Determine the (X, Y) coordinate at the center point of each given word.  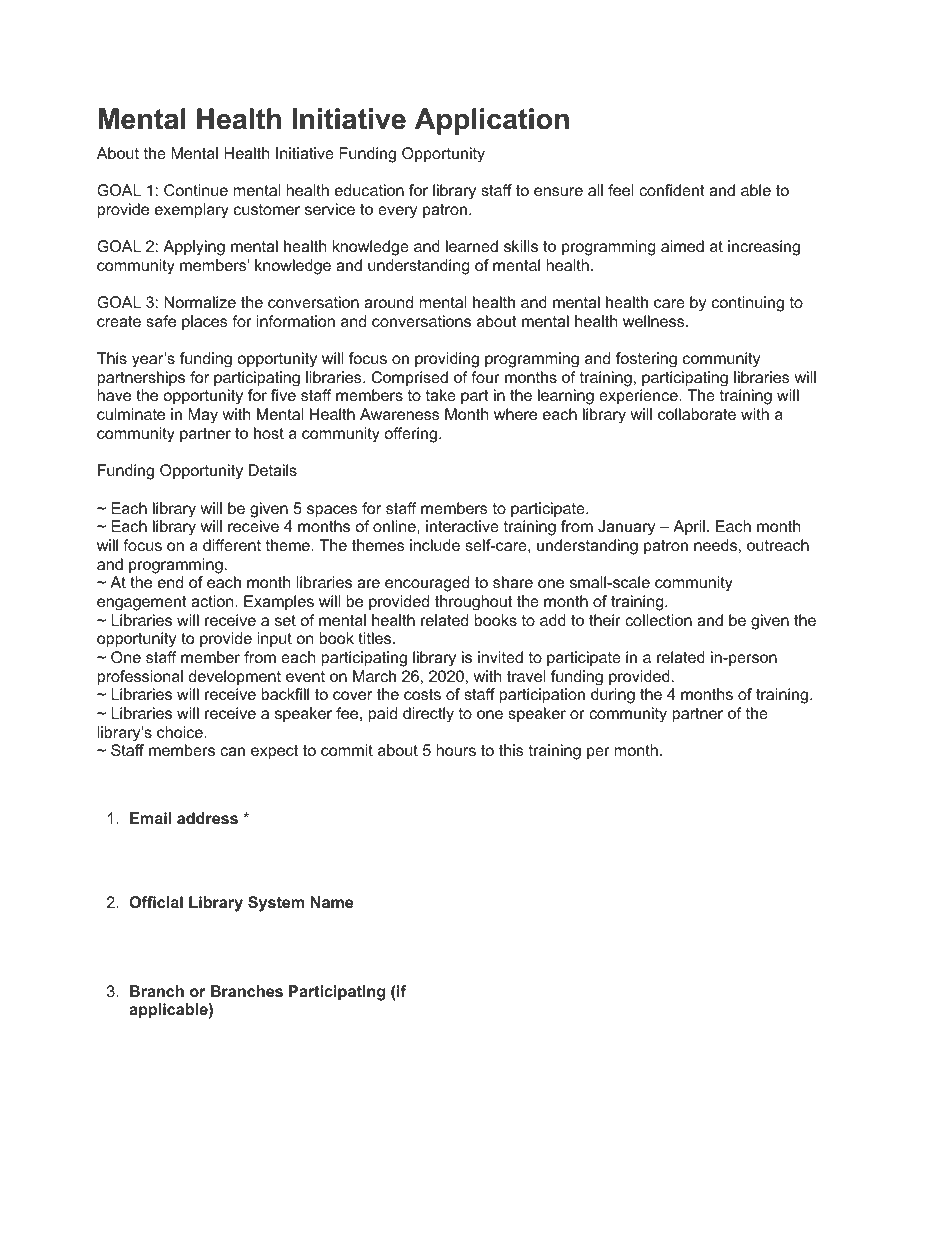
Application (492, 121)
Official (156, 902)
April (689, 527)
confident (672, 190)
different (232, 545)
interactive (462, 526)
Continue (196, 190)
